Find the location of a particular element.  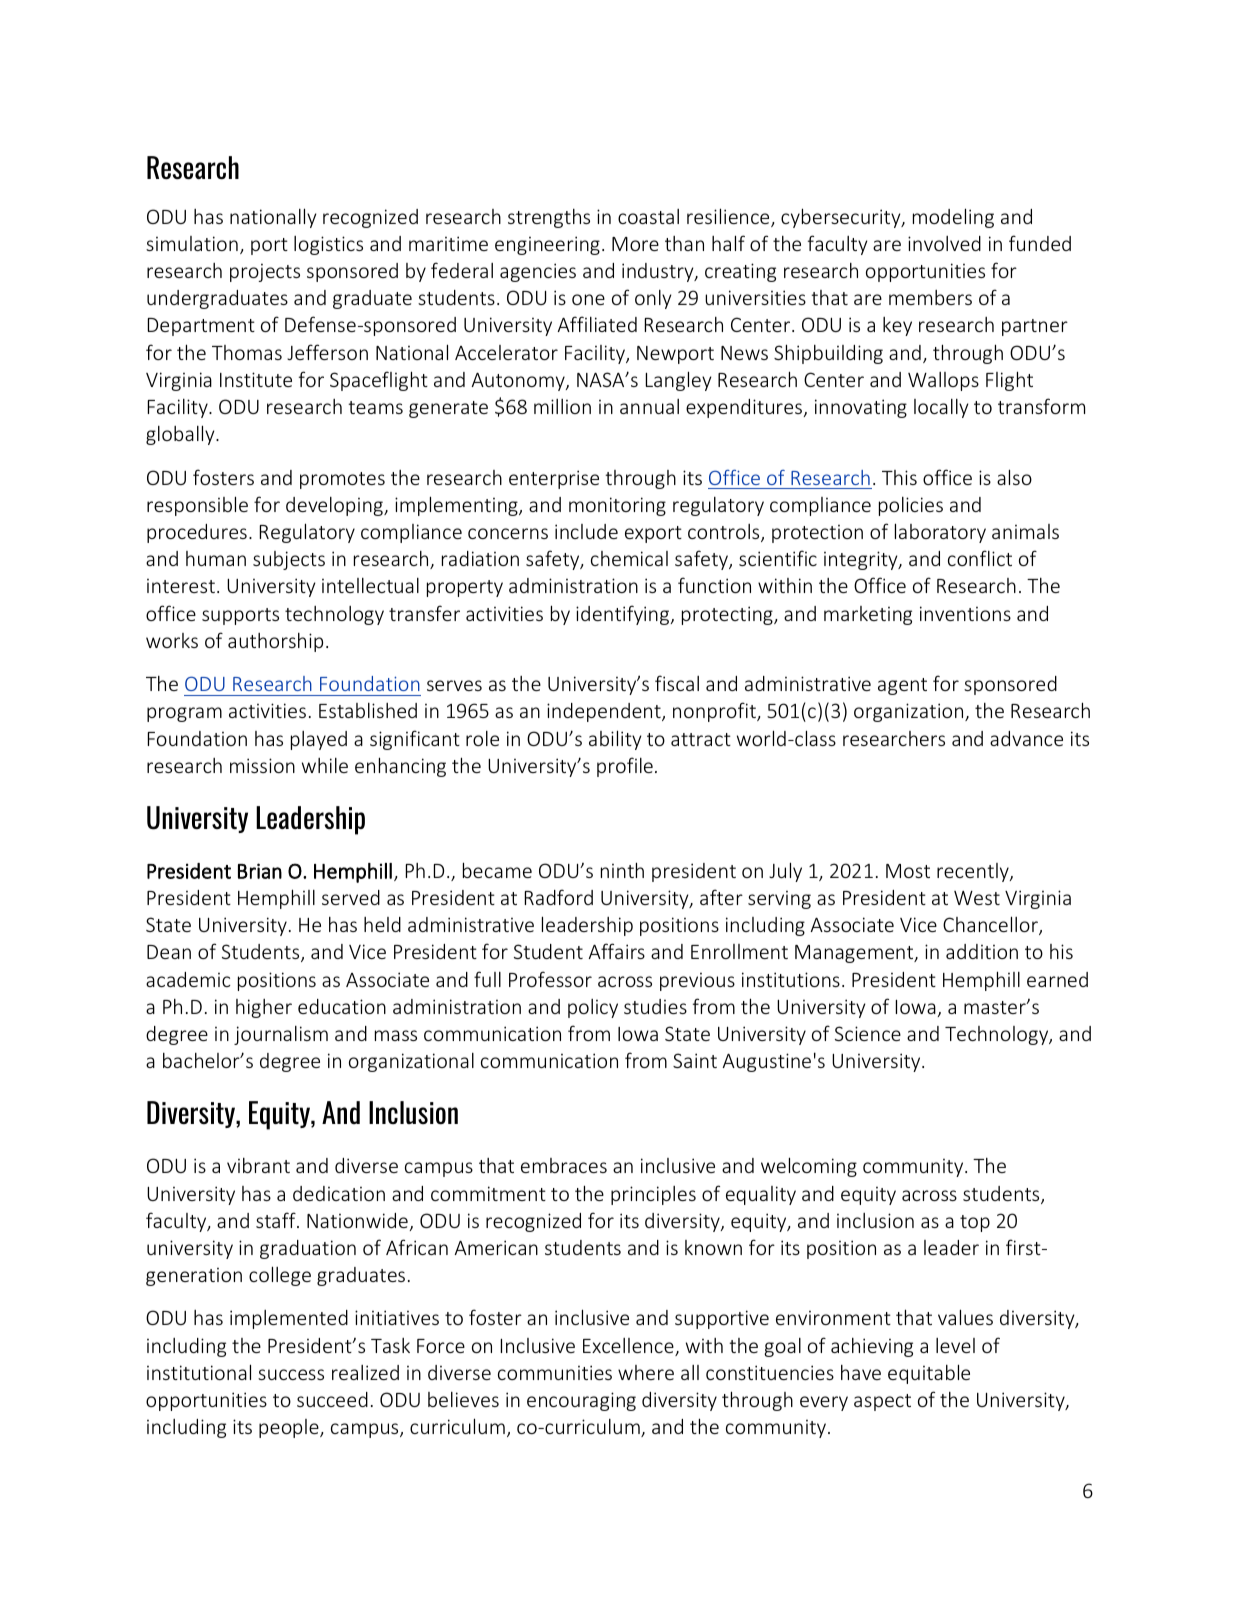

served is located at coordinates (351, 897).
